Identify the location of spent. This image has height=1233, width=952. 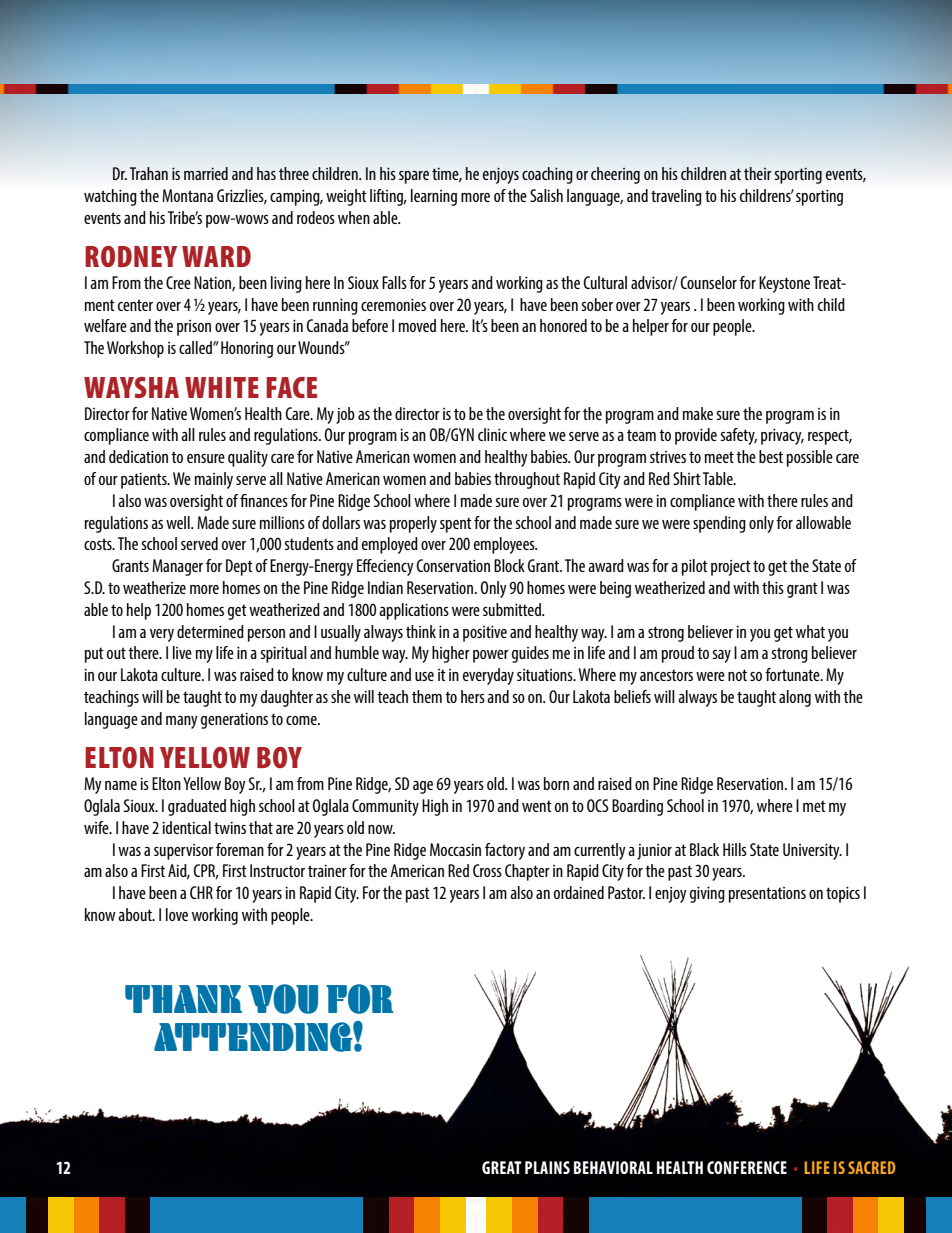
(456, 525).
